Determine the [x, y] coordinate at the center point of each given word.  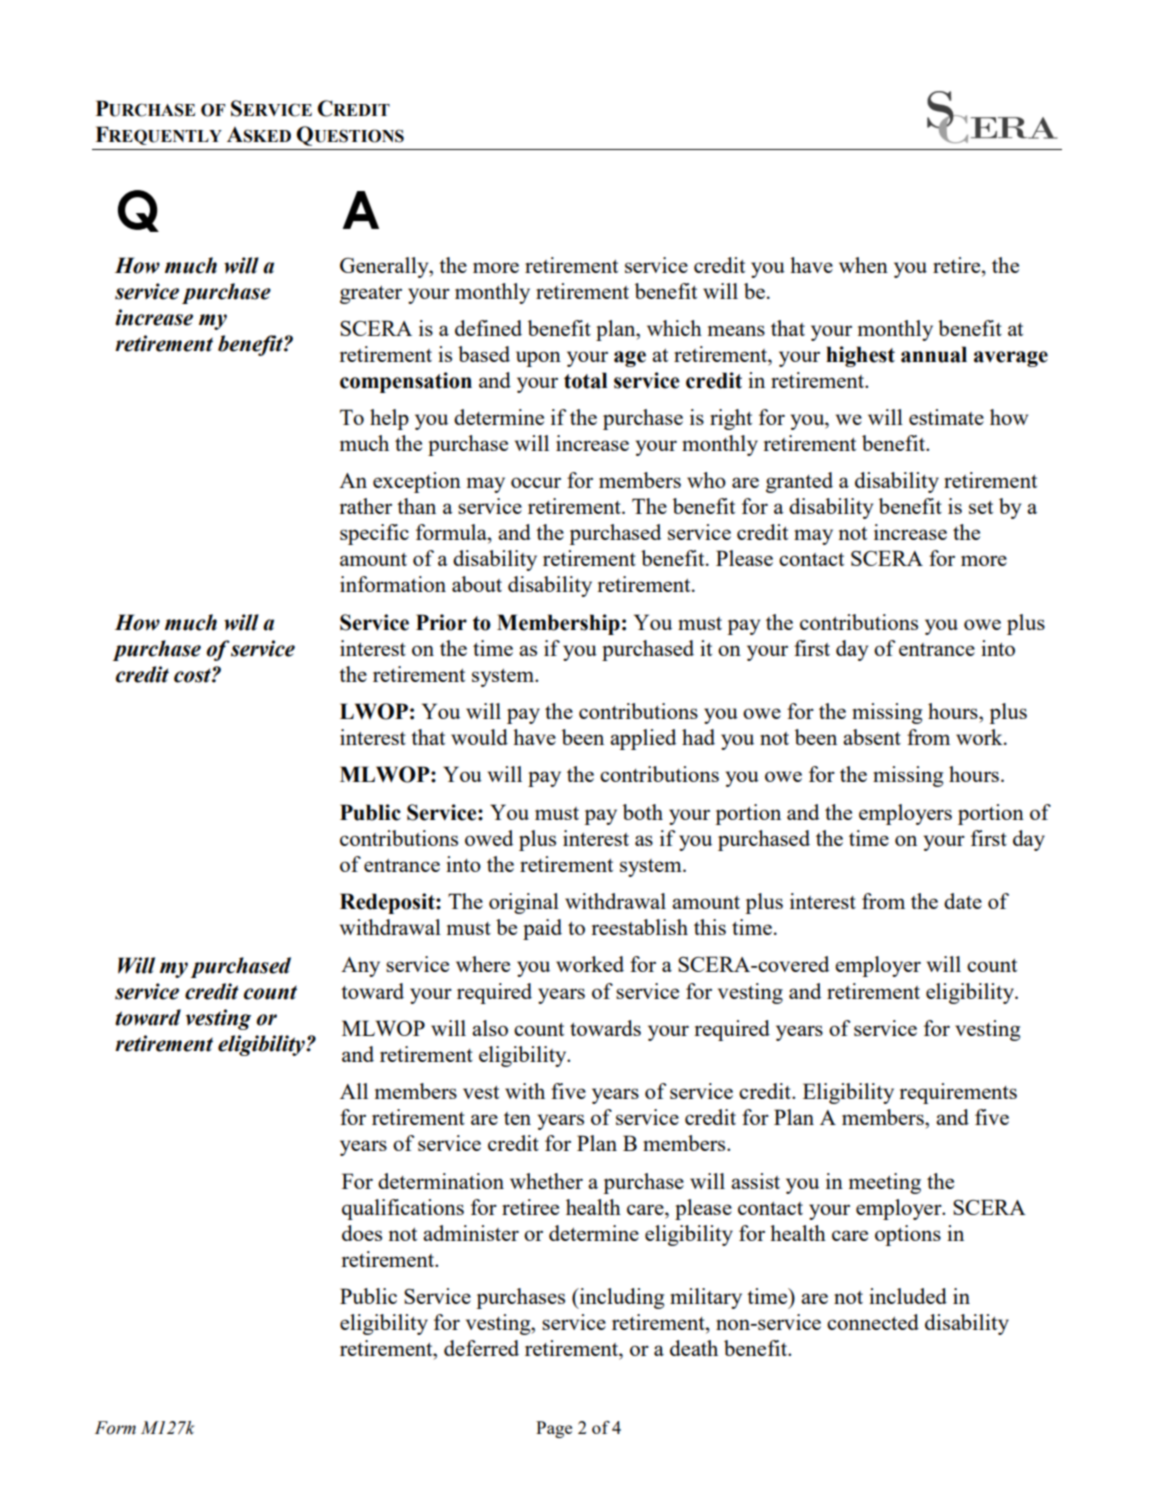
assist [755, 1181]
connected [873, 1322]
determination [441, 1181]
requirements [958, 1093]
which [674, 328]
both [643, 812]
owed [489, 838]
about [477, 584]
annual [934, 354]
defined [488, 328]
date [963, 901]
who [706, 480]
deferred [481, 1348]
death [694, 1348]
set [981, 507]
